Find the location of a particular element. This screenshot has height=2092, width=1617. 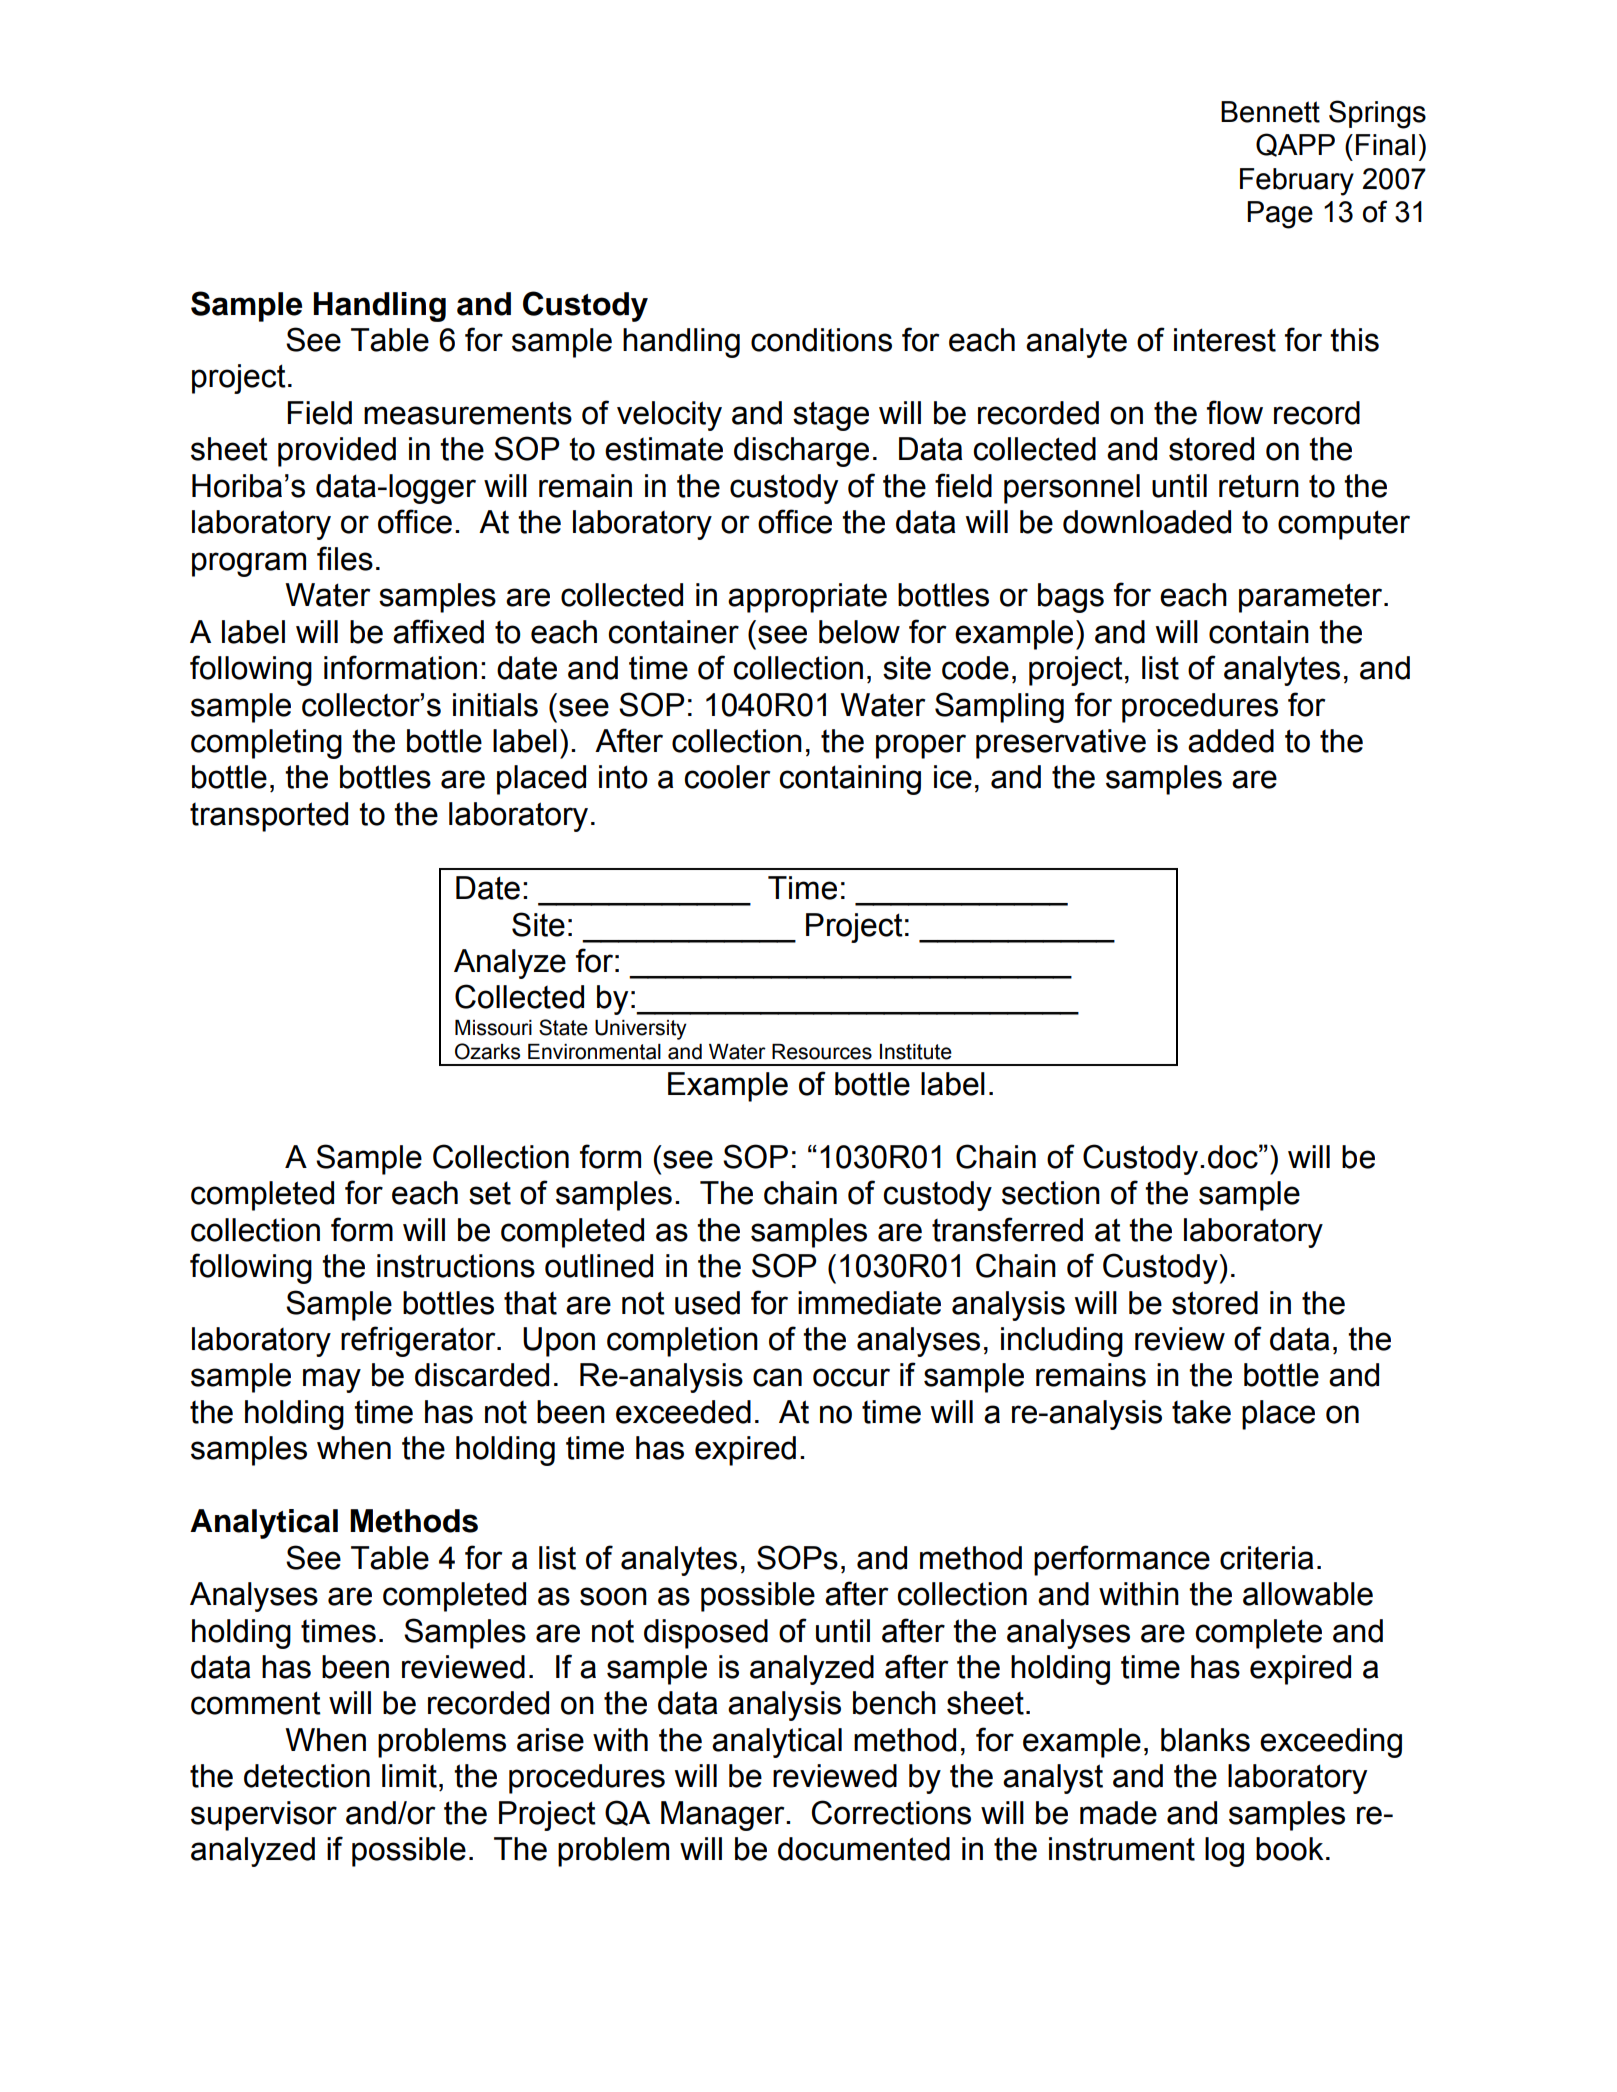

below is located at coordinates (859, 632).
